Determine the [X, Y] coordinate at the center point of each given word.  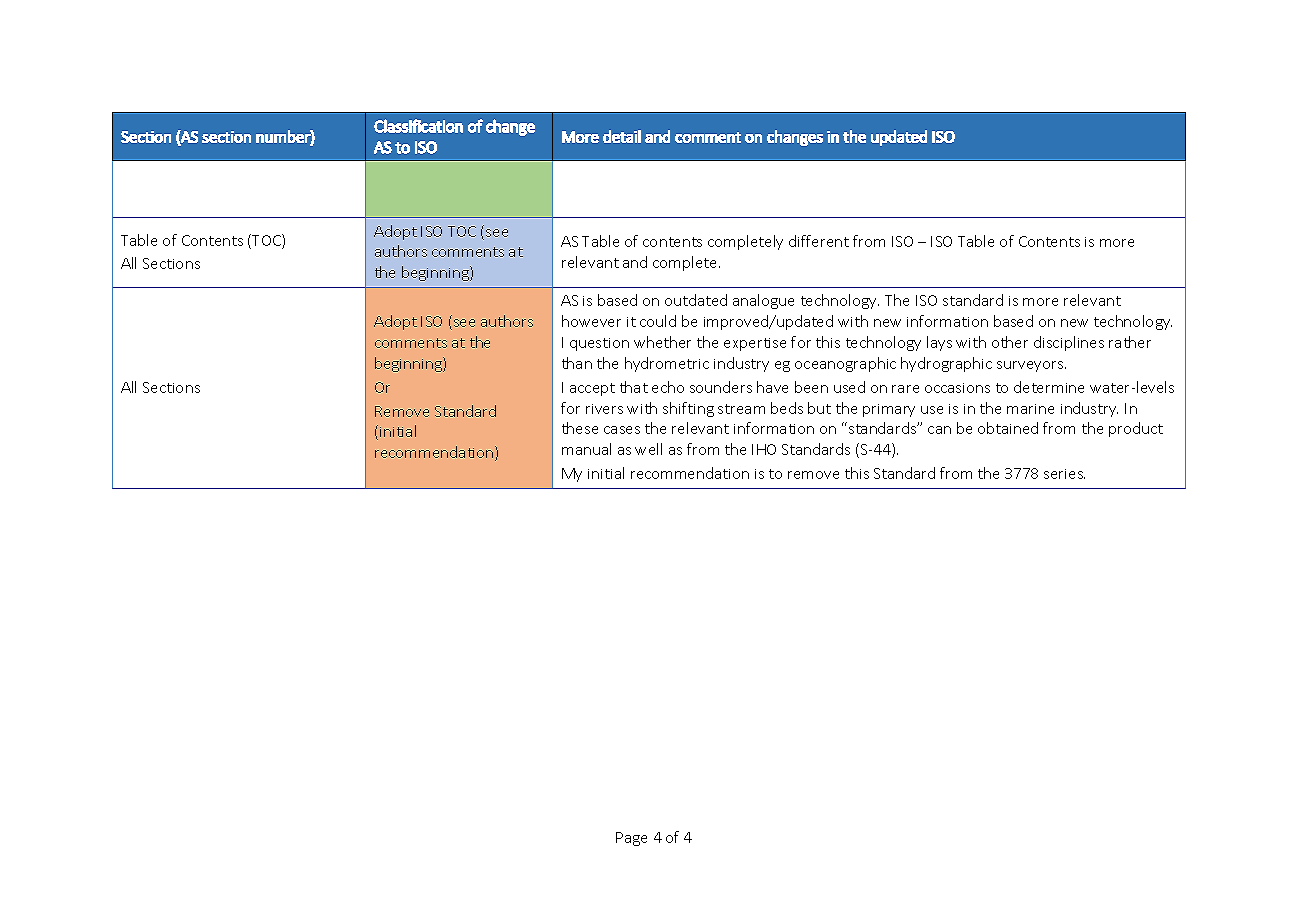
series [1064, 474]
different [819, 241]
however [591, 321]
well [648, 449]
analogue [763, 301]
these [580, 428]
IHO [764, 449]
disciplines [1069, 343]
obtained [1008, 428]
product [1136, 429]
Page [631, 839]
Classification [418, 126]
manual [586, 449]
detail [622, 136]
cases [622, 430]
